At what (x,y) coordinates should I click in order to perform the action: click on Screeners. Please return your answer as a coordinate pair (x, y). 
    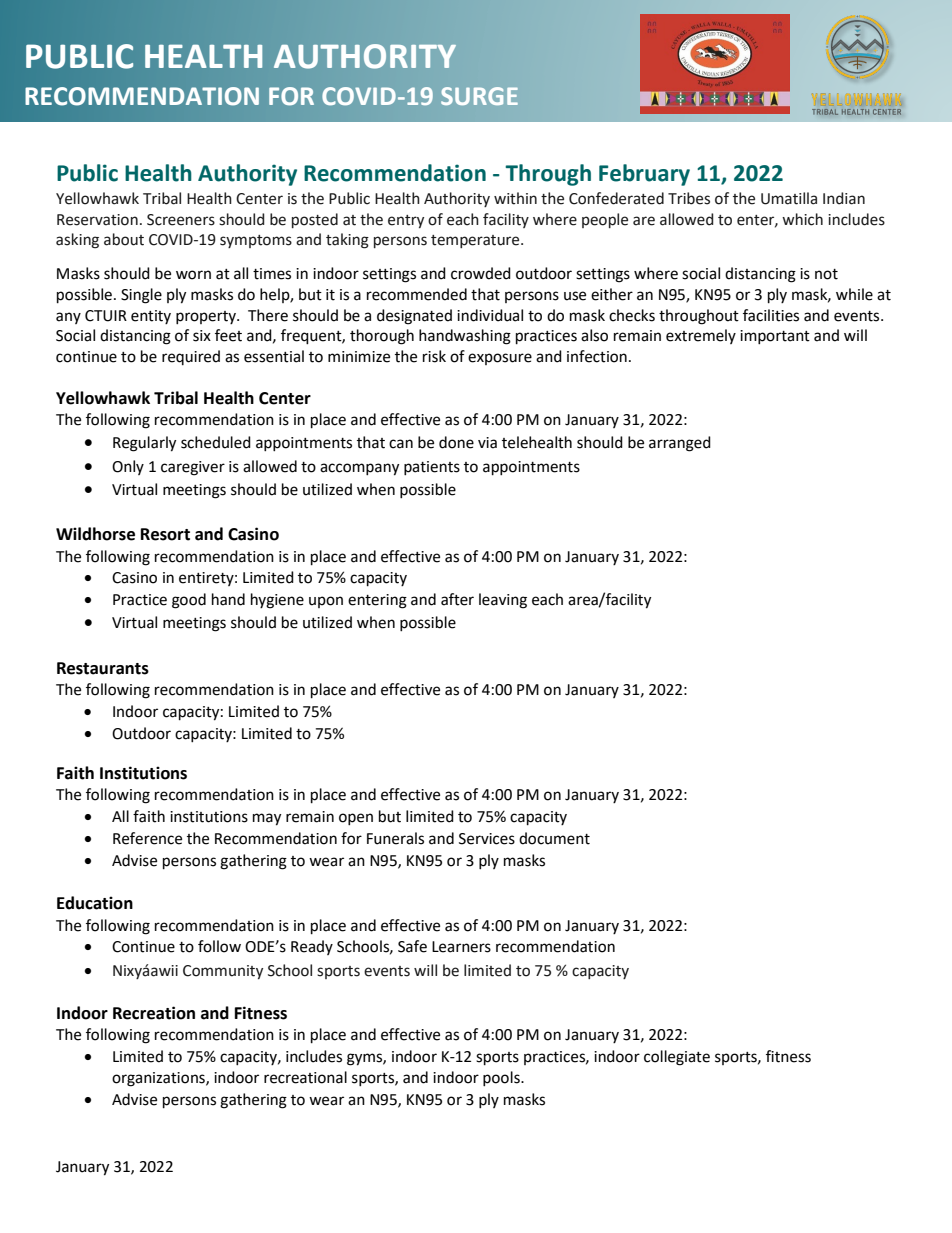
    Looking at the image, I should click on (181, 220).
